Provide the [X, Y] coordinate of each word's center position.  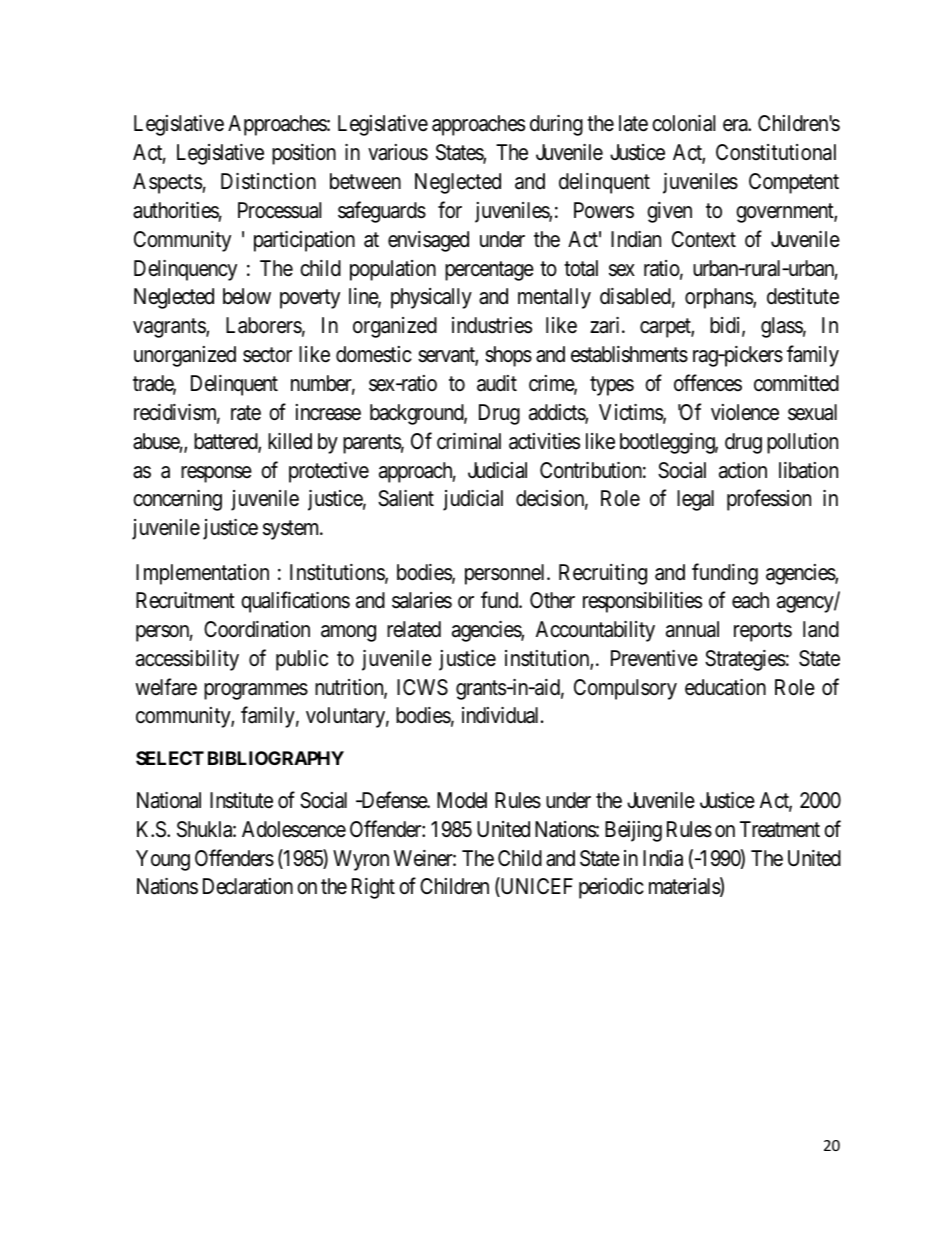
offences [708, 383]
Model [462, 800]
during [556, 125]
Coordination [257, 629]
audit [497, 383]
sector [267, 355]
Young [163, 860]
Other [552, 600]
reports [763, 632]
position [304, 154]
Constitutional [776, 152]
